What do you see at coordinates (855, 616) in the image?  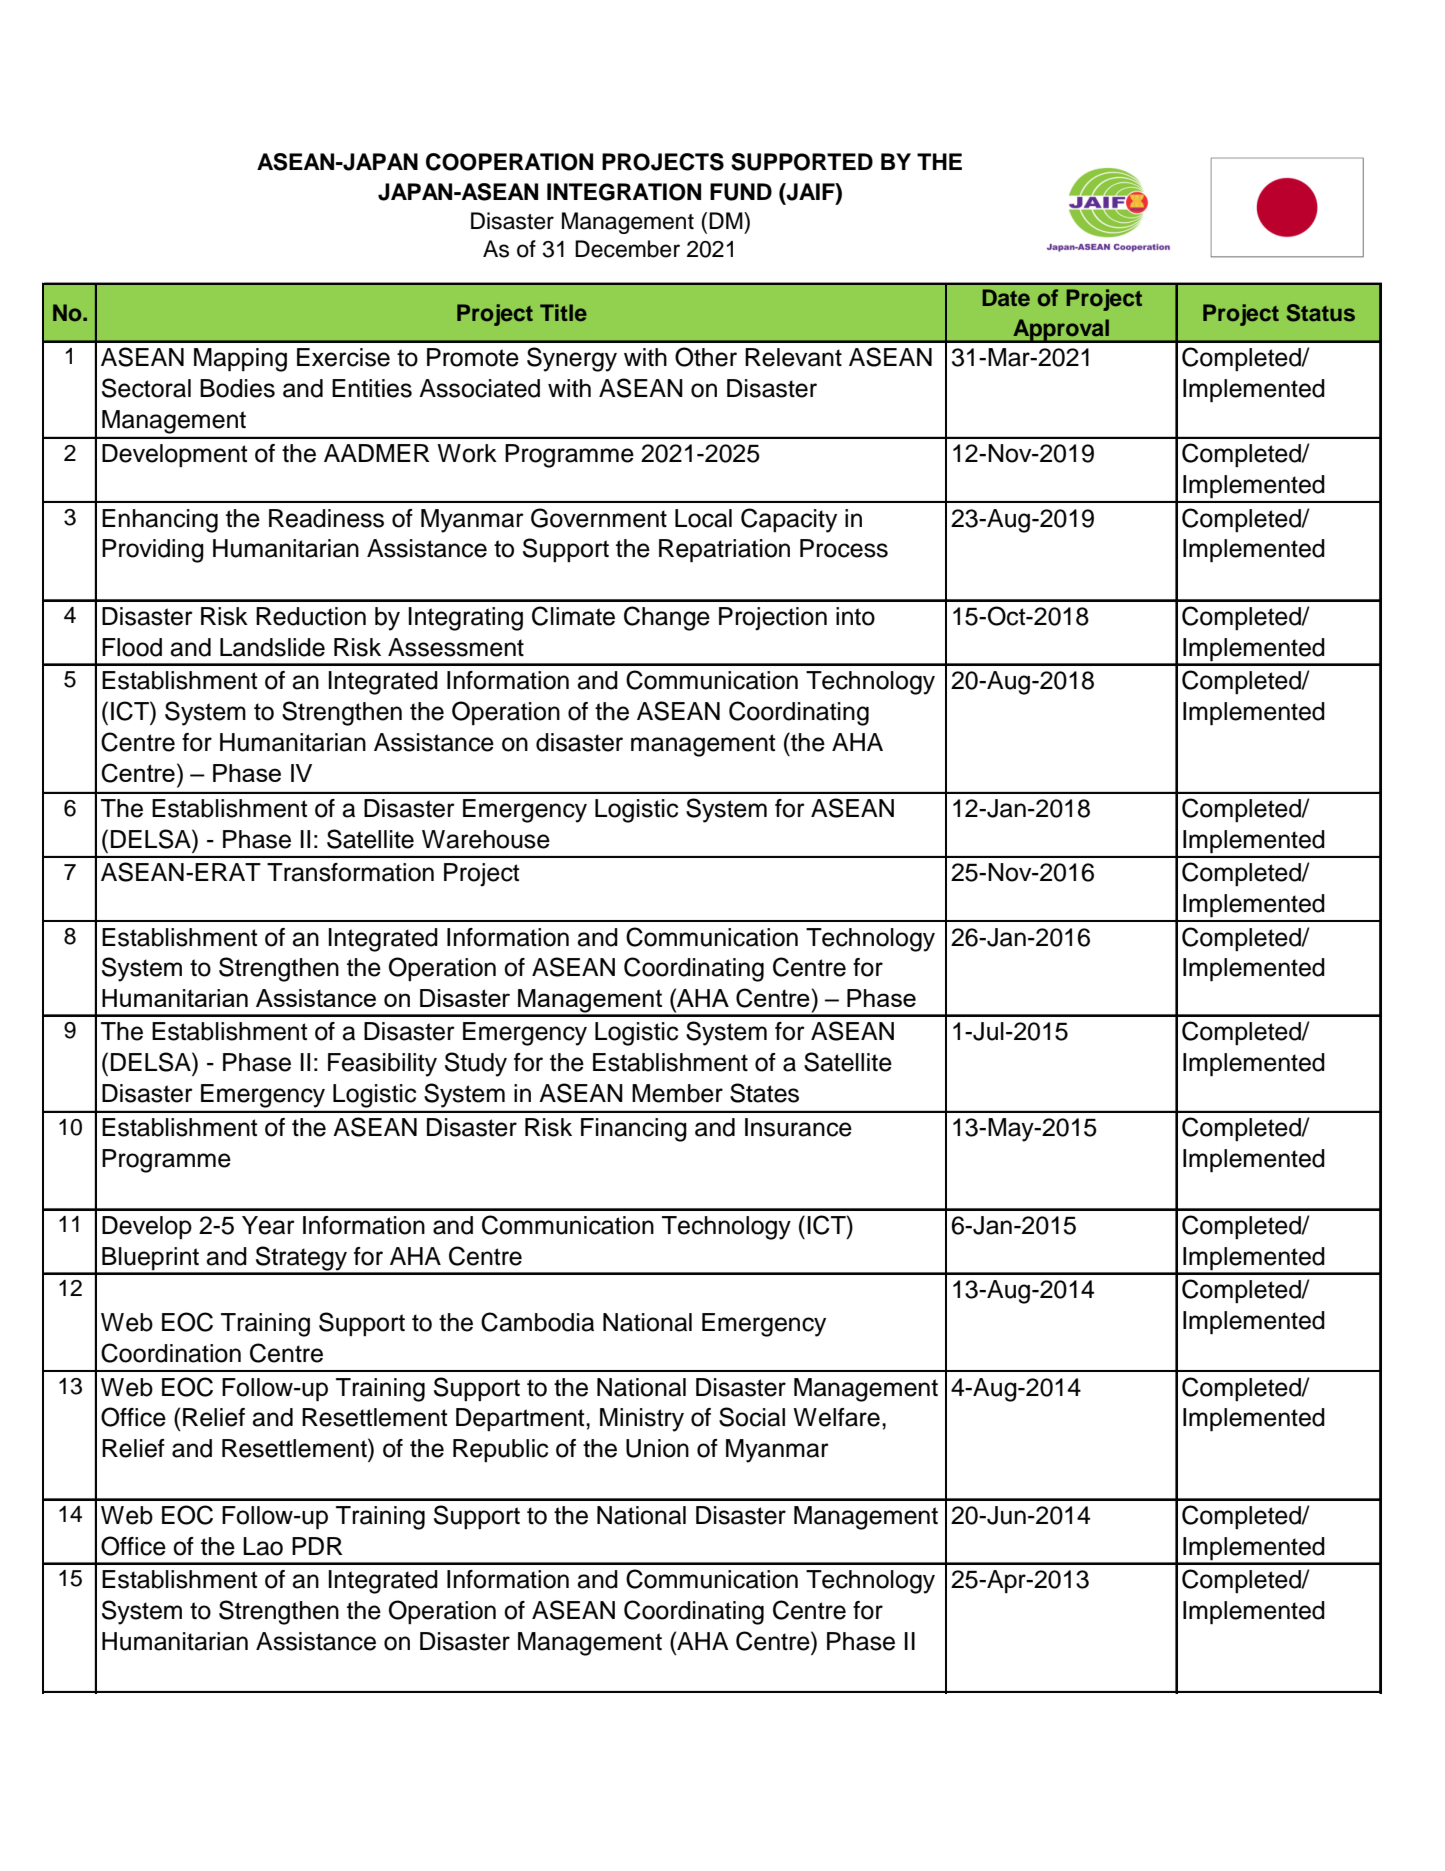 I see `into` at bounding box center [855, 616].
